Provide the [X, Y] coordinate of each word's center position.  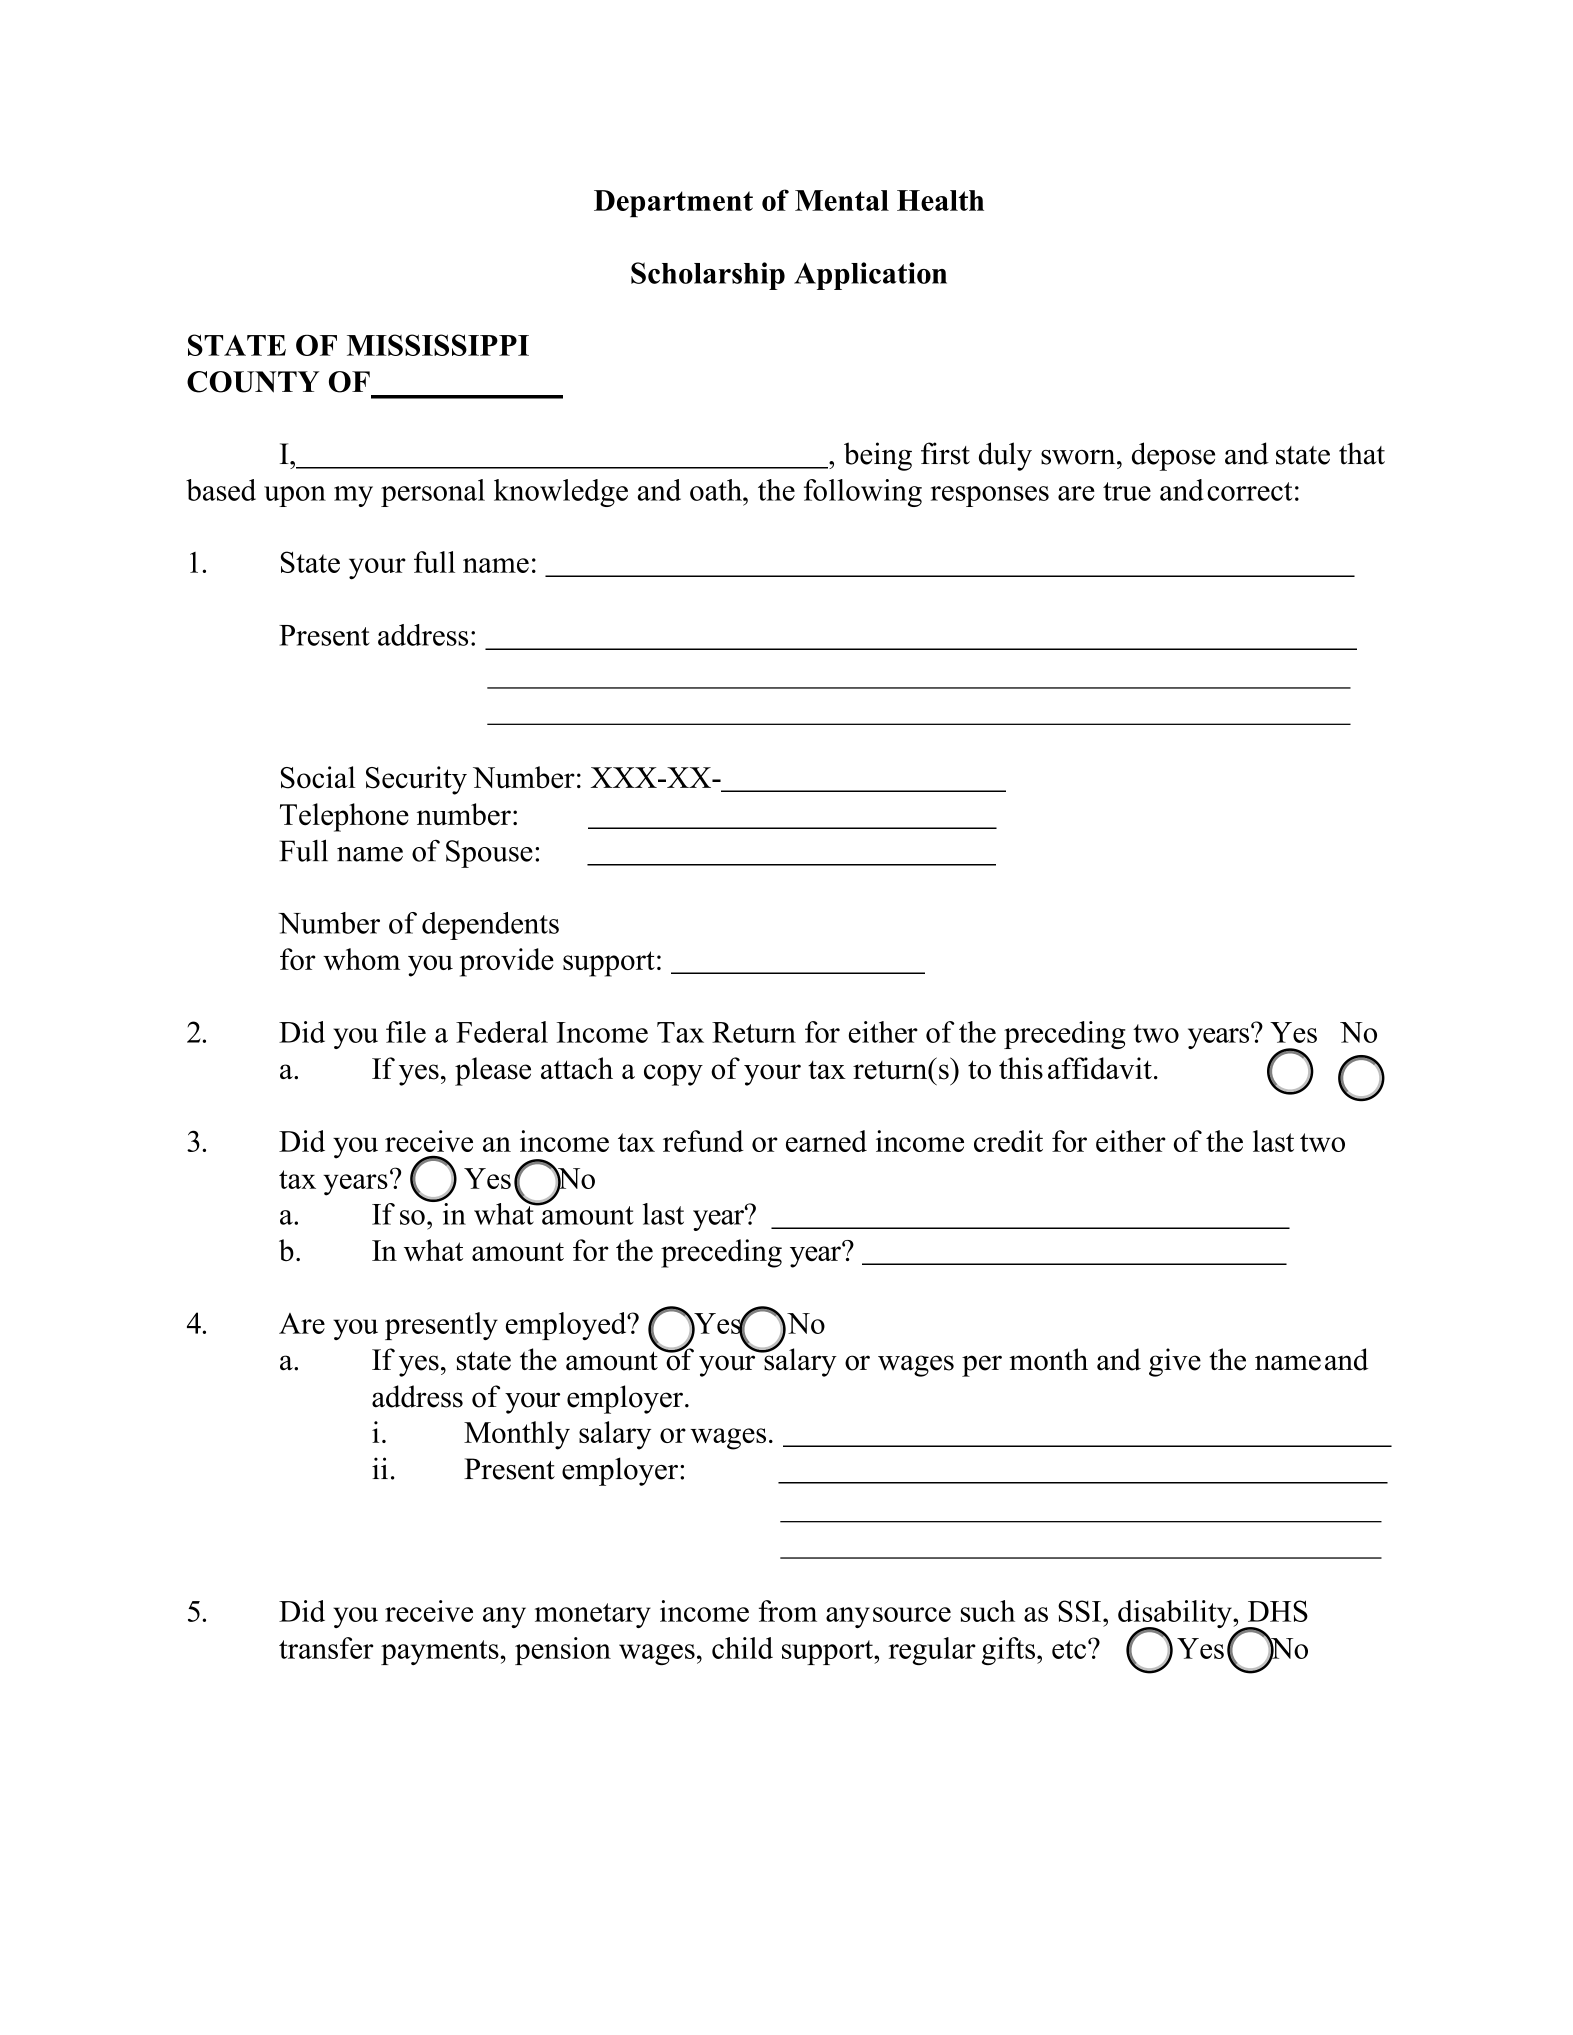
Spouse [489, 854]
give [1175, 1362]
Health [940, 200]
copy [673, 1075]
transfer [326, 1648]
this [1021, 1068]
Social [318, 777]
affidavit [1100, 1068]
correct [1249, 491]
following [863, 493]
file [406, 1032]
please [493, 1071]
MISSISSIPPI [438, 345]
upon [295, 496]
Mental [842, 200]
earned [826, 1141]
